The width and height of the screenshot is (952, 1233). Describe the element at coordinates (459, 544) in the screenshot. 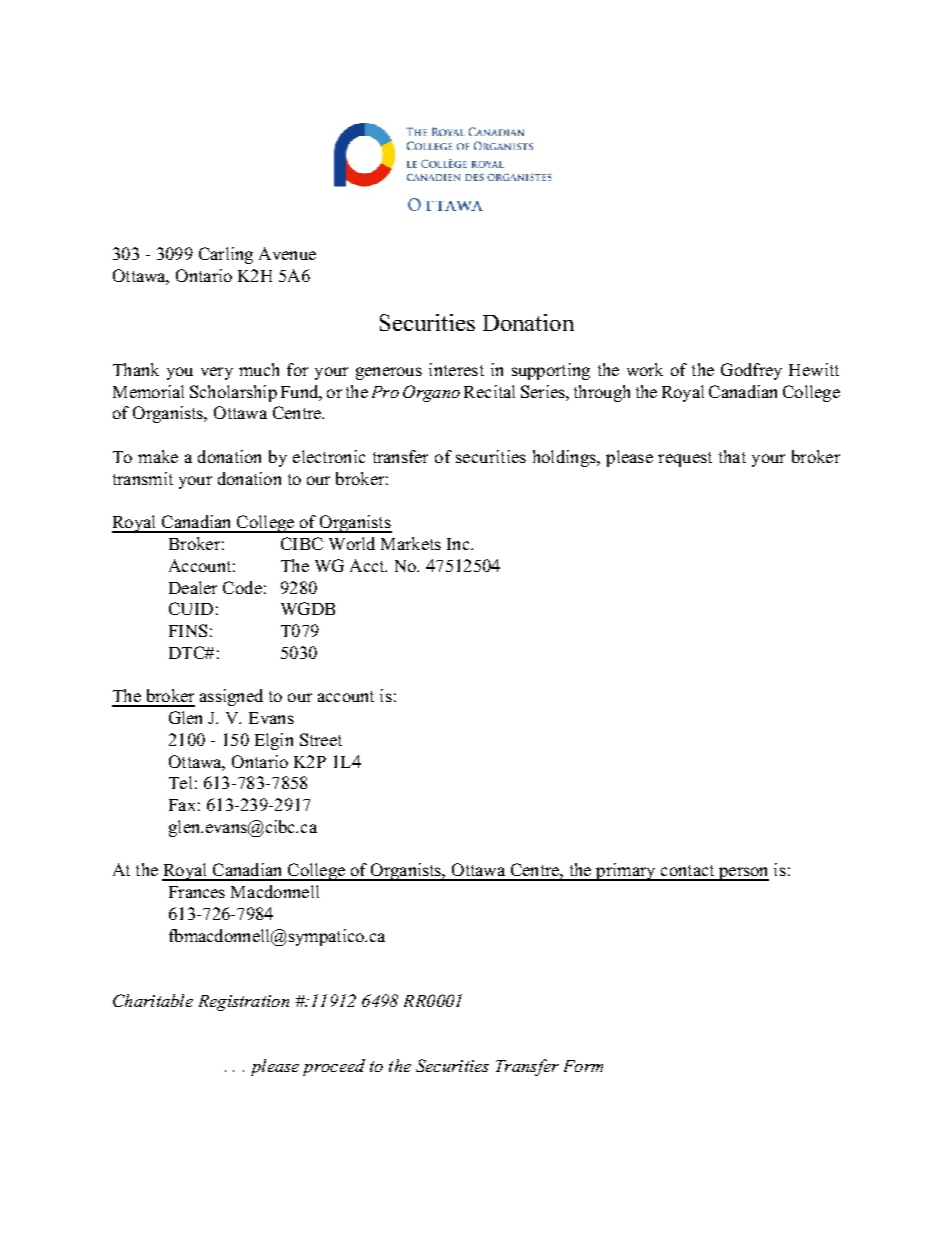

I see `Inc` at that location.
